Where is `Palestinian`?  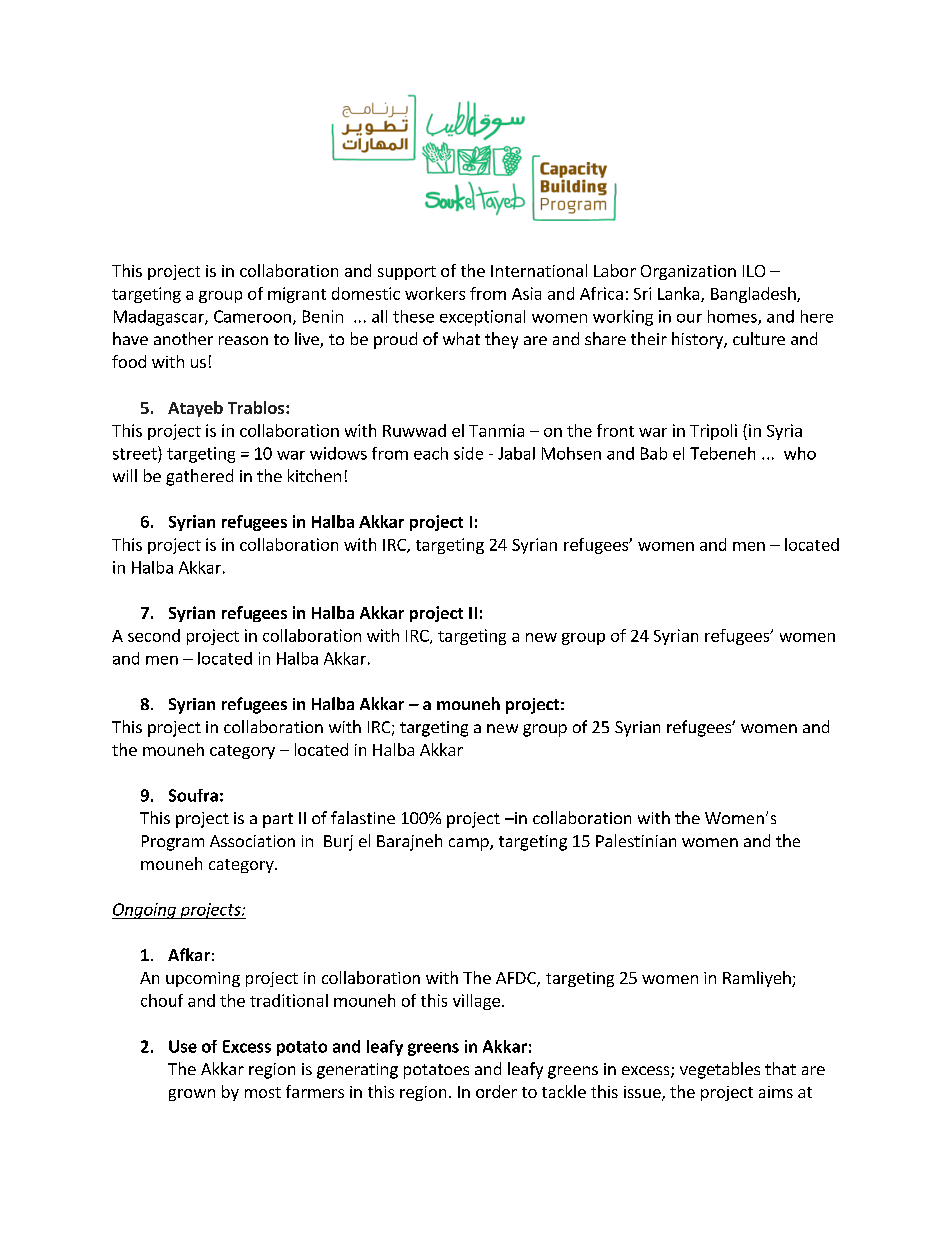 Palestinian is located at coordinates (636, 840).
